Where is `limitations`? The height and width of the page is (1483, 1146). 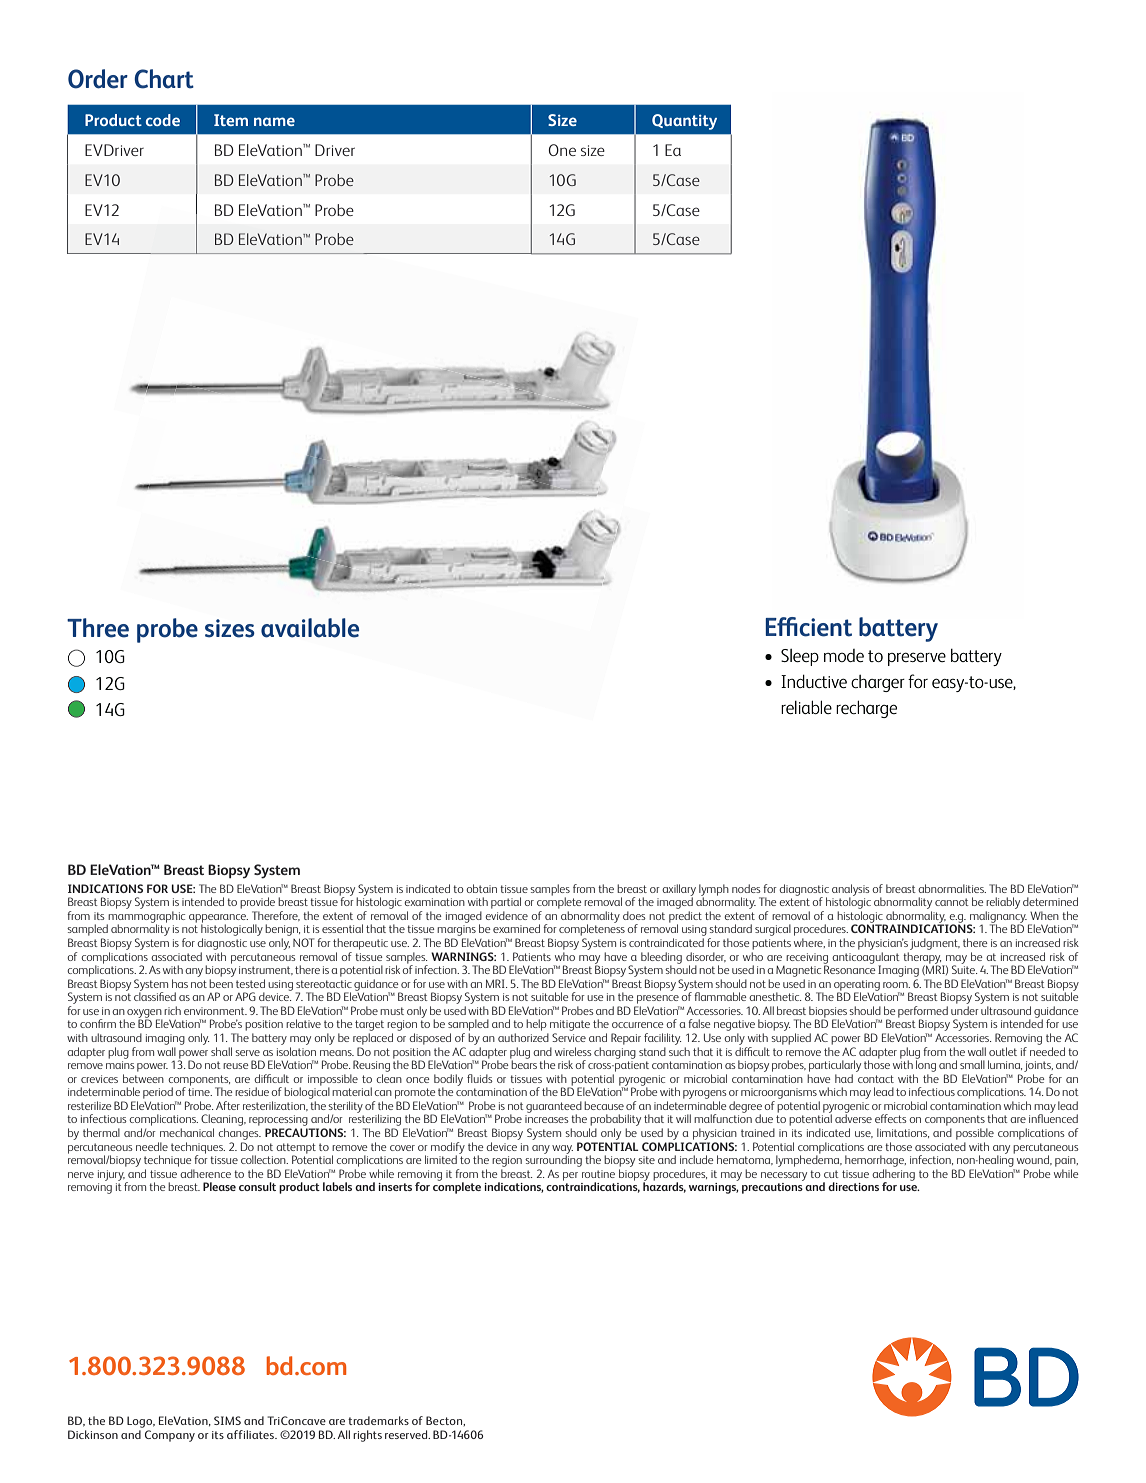 limitations is located at coordinates (903, 1133).
